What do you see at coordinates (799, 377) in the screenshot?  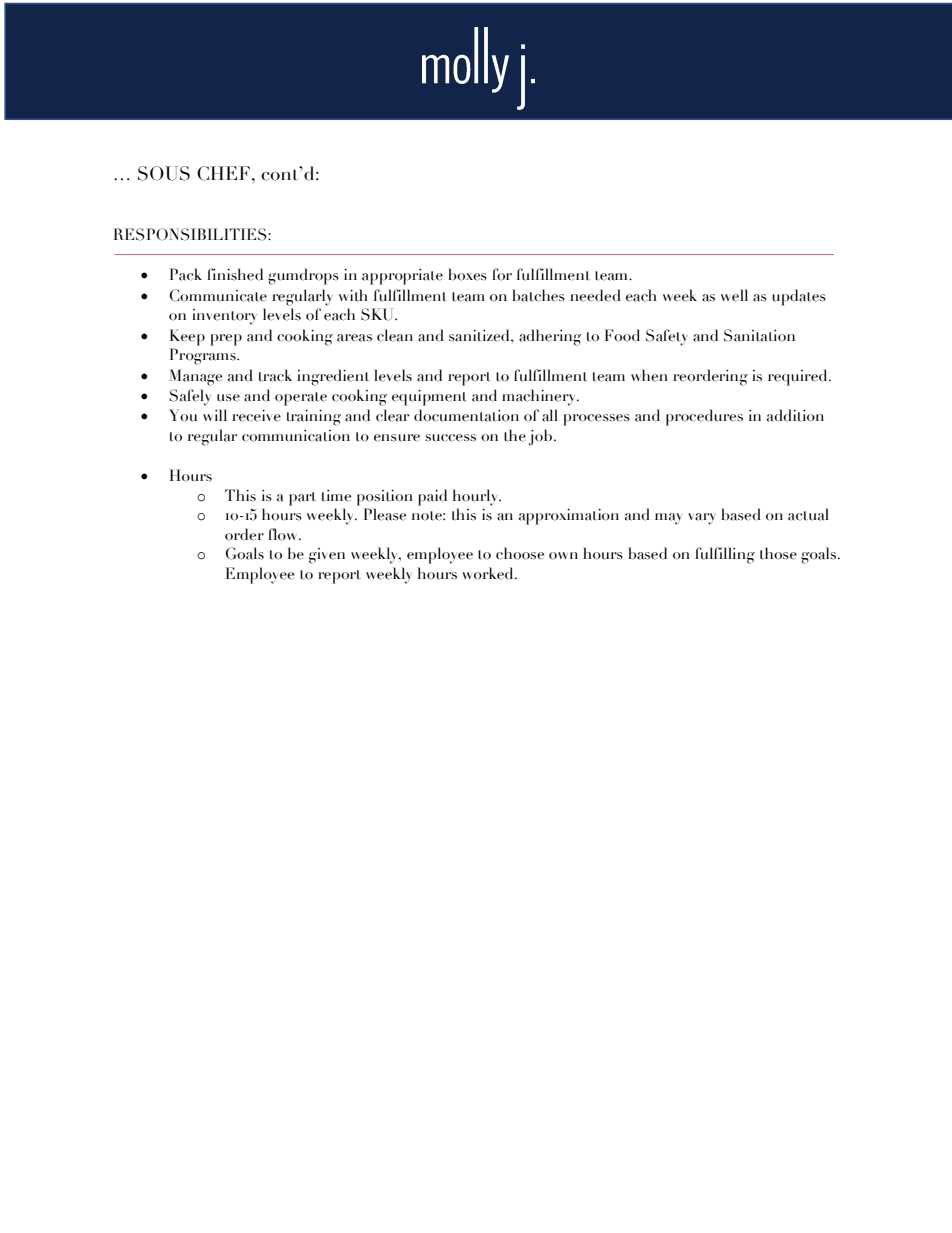 I see `required` at bounding box center [799, 377].
